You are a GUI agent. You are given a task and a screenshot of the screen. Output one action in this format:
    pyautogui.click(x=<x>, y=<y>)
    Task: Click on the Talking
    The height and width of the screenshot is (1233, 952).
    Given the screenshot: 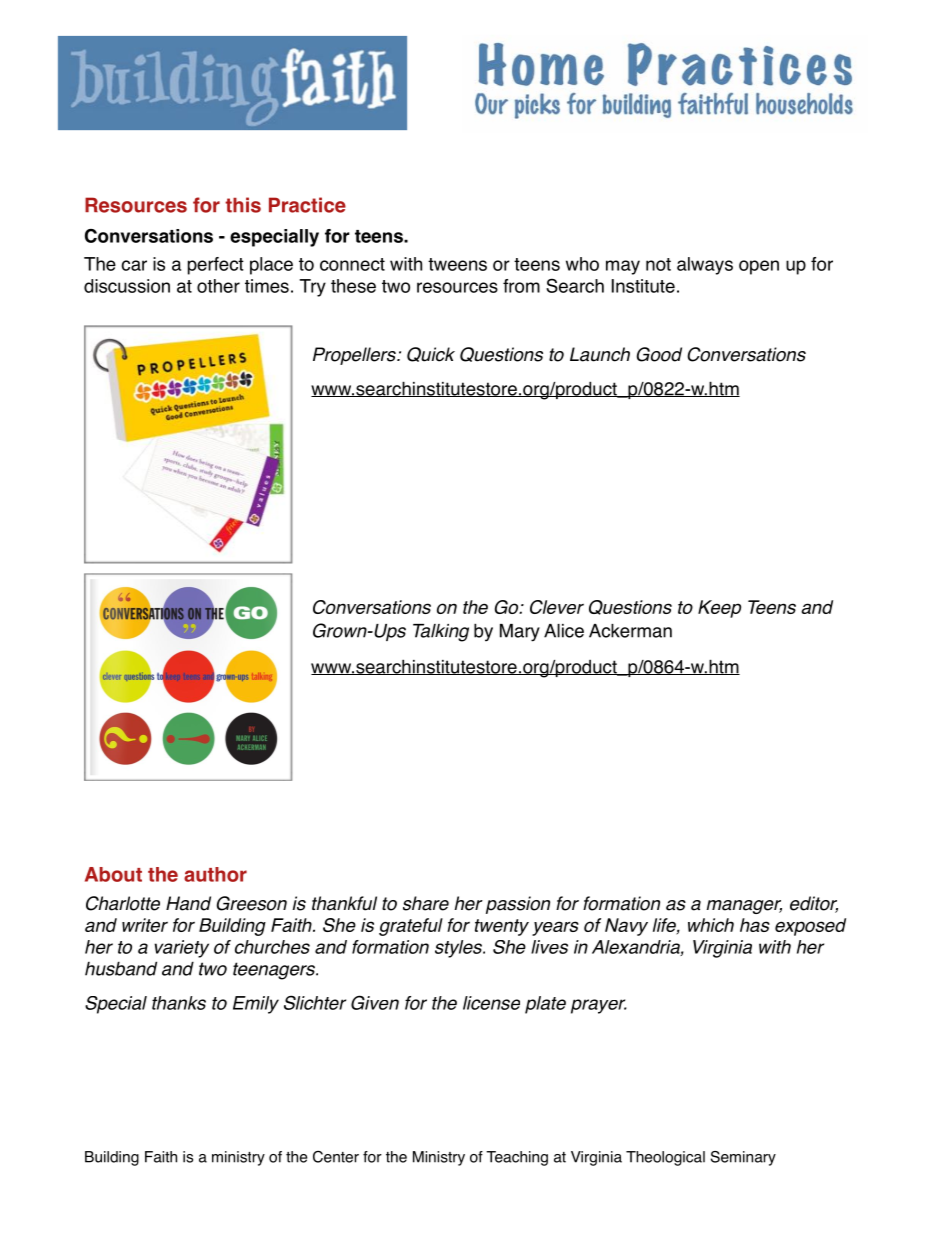 What is the action you would take?
    pyautogui.click(x=441, y=633)
